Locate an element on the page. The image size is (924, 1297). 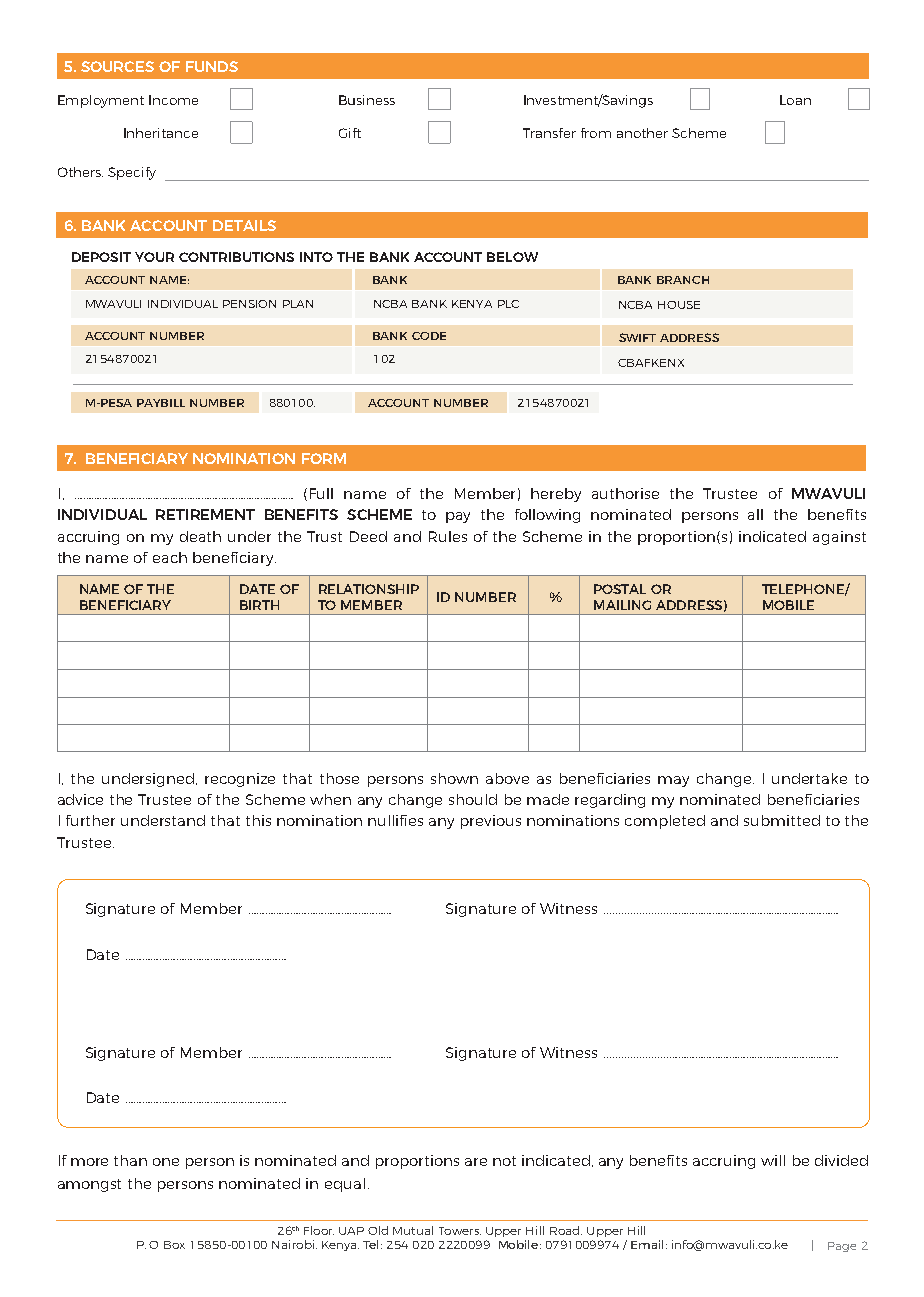
Loan is located at coordinates (795, 100).
